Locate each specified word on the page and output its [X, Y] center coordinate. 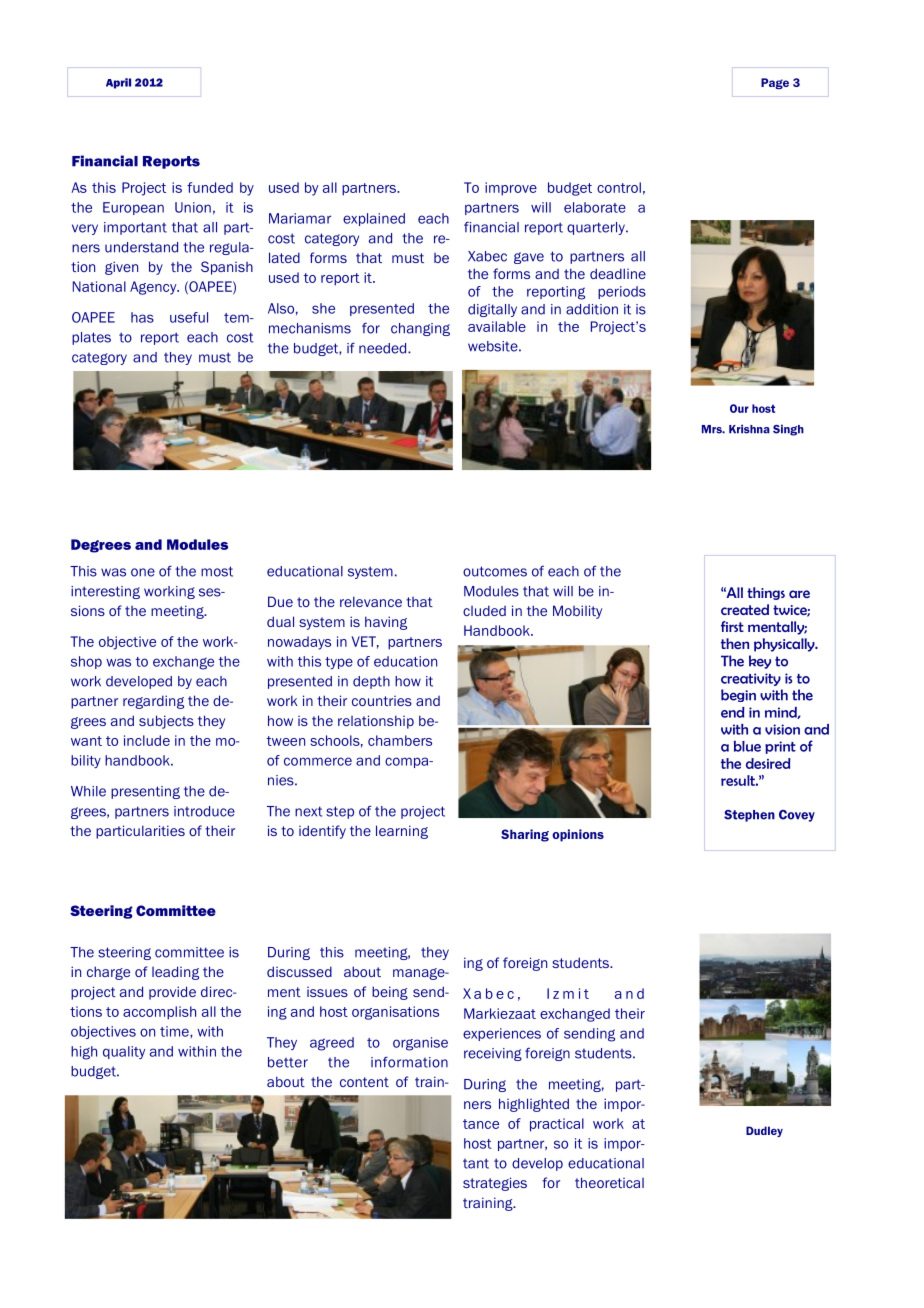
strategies [495, 1184]
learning [402, 832]
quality [124, 1052]
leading [175, 973]
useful [189, 317]
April [118, 83]
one [143, 572]
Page [775, 83]
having [386, 623]
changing [420, 329]
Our [739, 408]
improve [511, 189]
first [732, 626]
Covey [797, 816]
